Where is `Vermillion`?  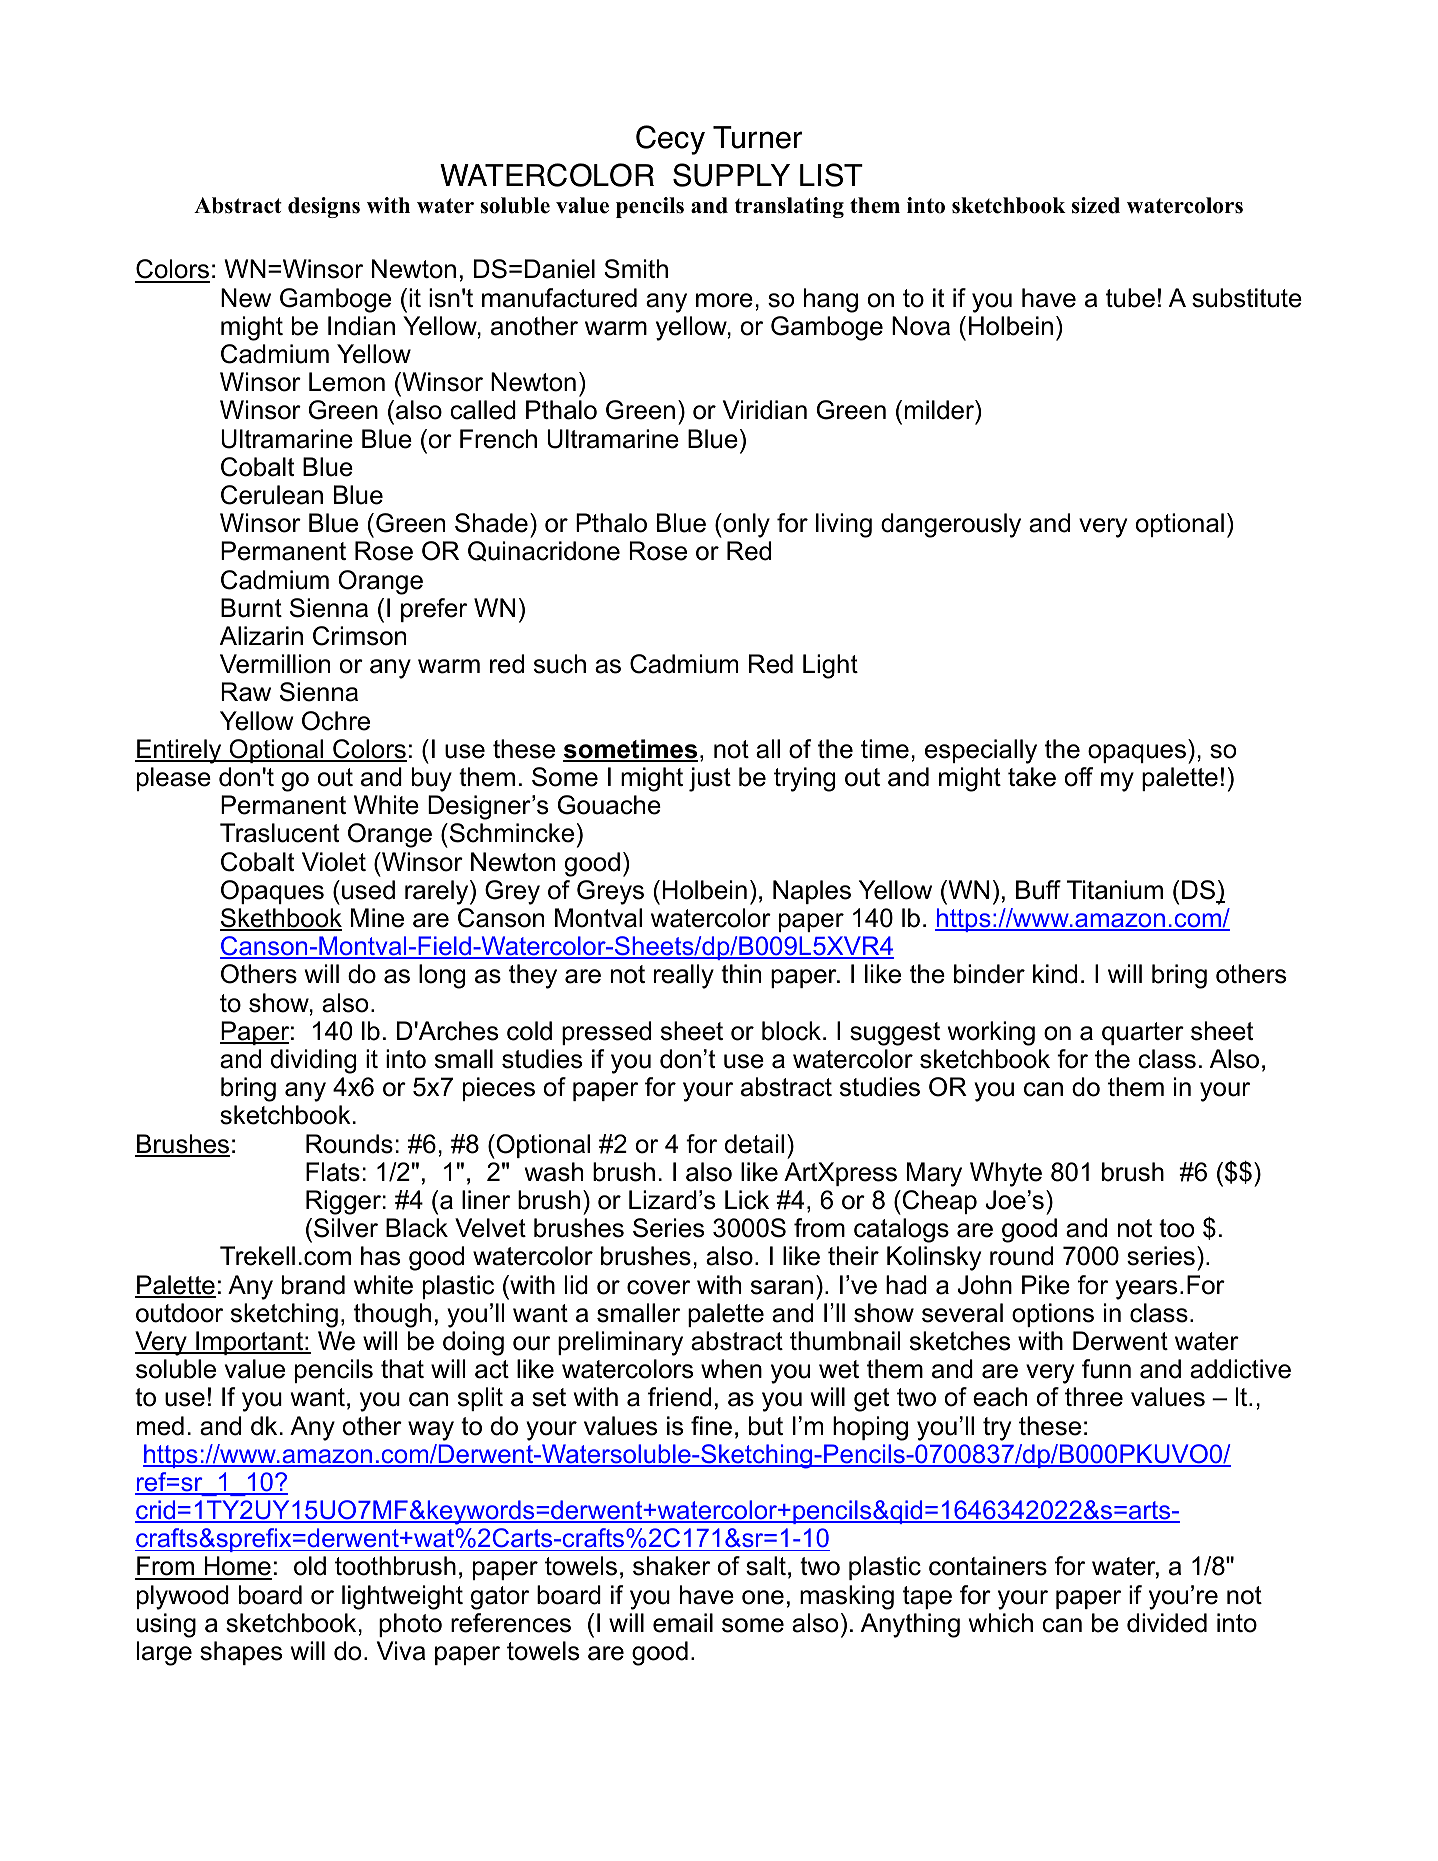
Vermillion is located at coordinates (275, 664).
